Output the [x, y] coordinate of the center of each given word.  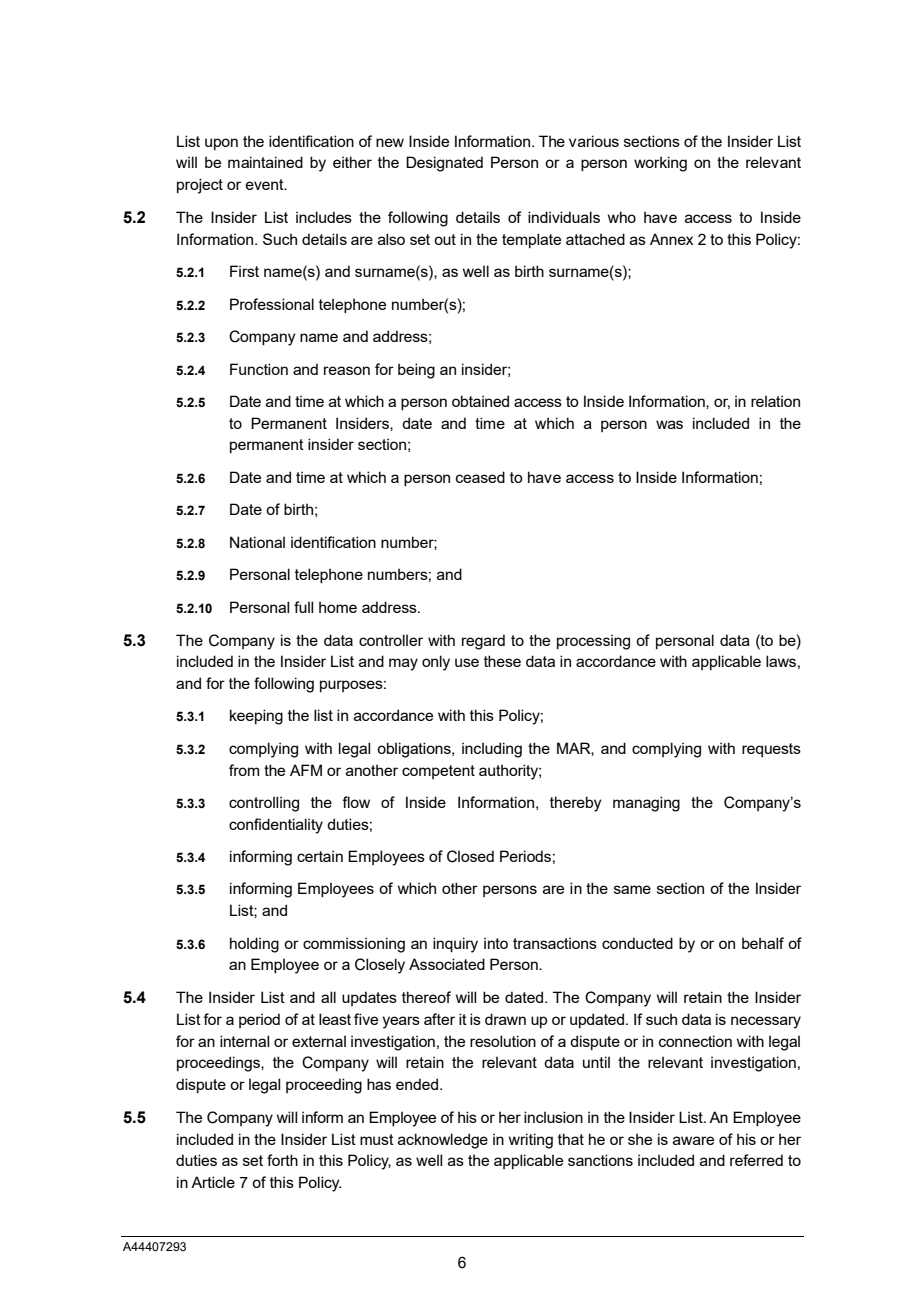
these [502, 661]
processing [593, 642]
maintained [265, 162]
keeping [256, 717]
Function [259, 369]
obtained [480, 401]
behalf [763, 943]
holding [254, 945]
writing [531, 1141]
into [496, 943]
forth [282, 1160]
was [669, 424]
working [660, 164]
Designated [444, 164]
